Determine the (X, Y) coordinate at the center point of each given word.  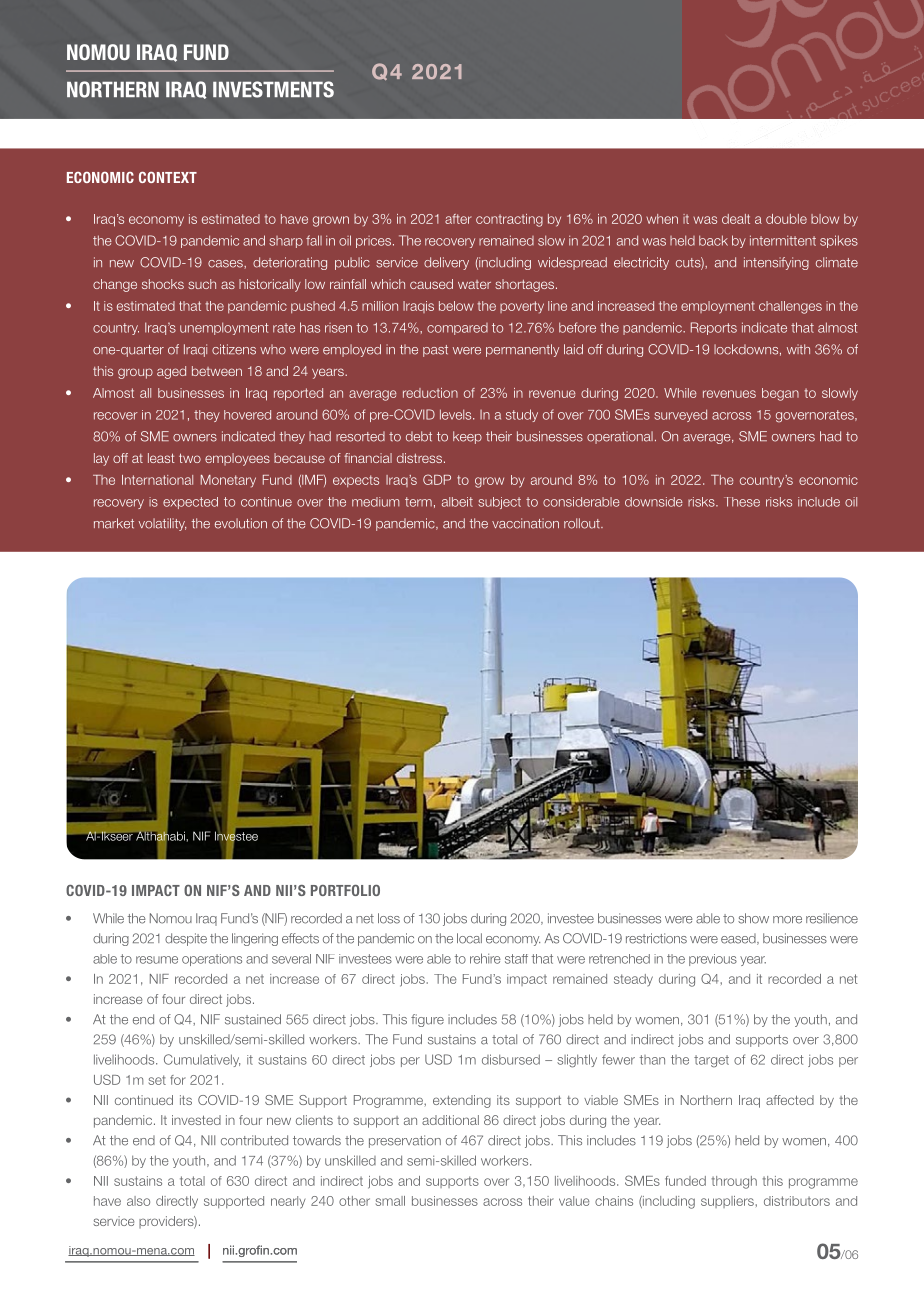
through (734, 1182)
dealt (736, 219)
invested (196, 1120)
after (458, 219)
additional (450, 1120)
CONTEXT (168, 177)
